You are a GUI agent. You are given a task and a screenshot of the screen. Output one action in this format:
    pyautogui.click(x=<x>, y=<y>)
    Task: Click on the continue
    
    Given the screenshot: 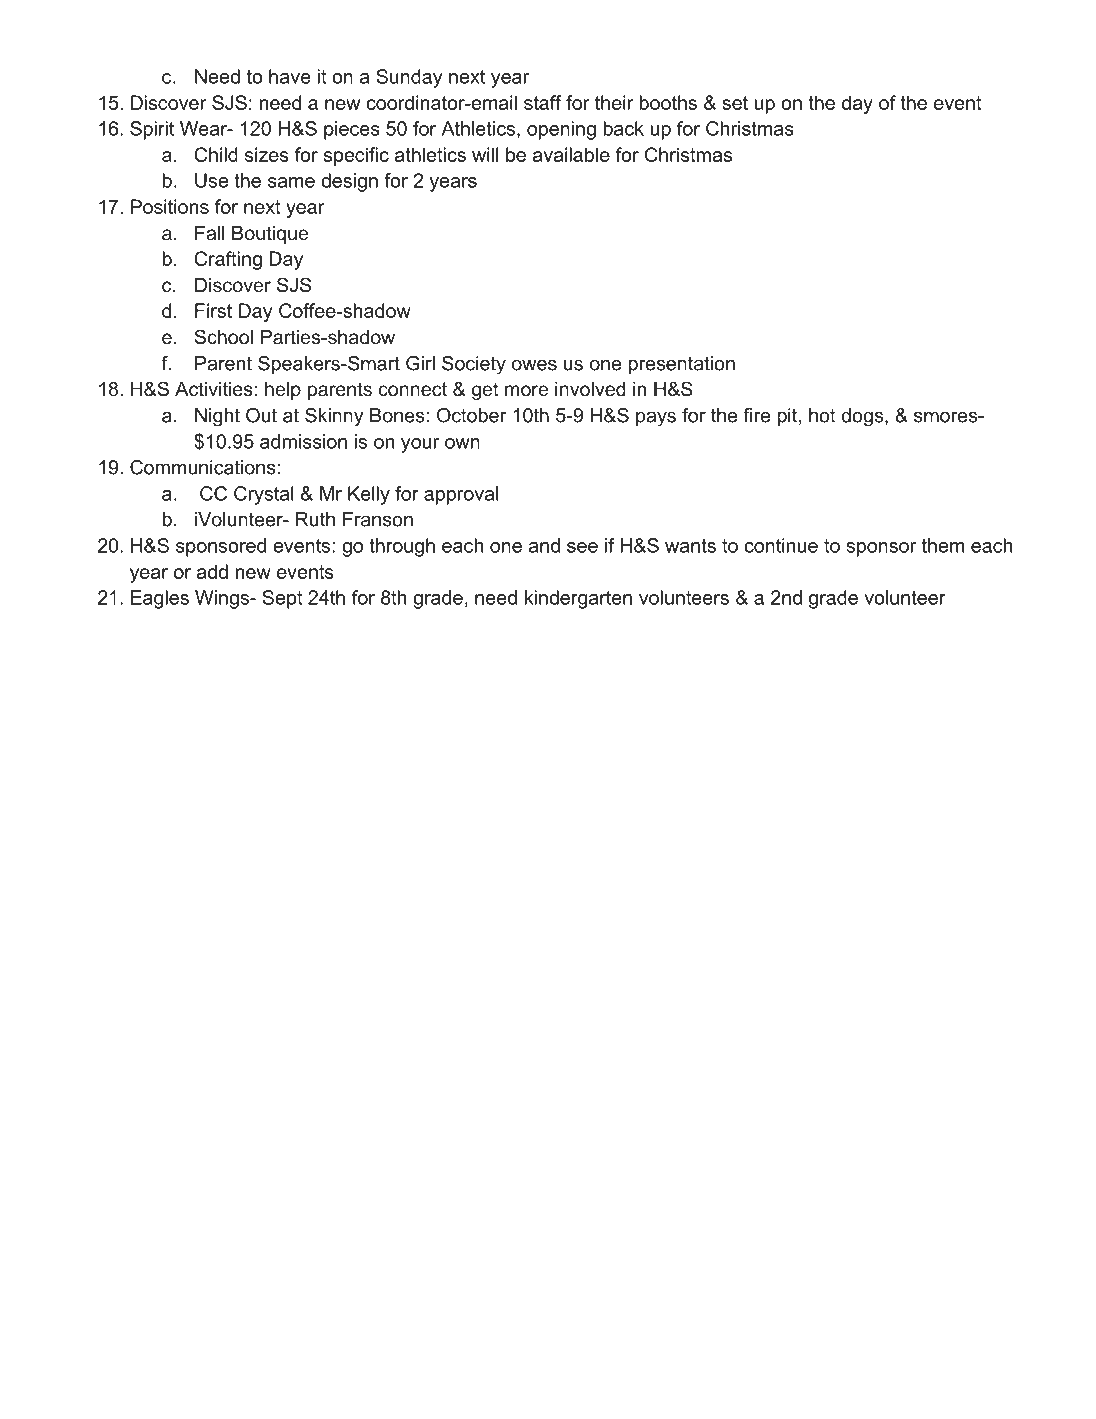 What is the action you would take?
    pyautogui.click(x=781, y=545)
